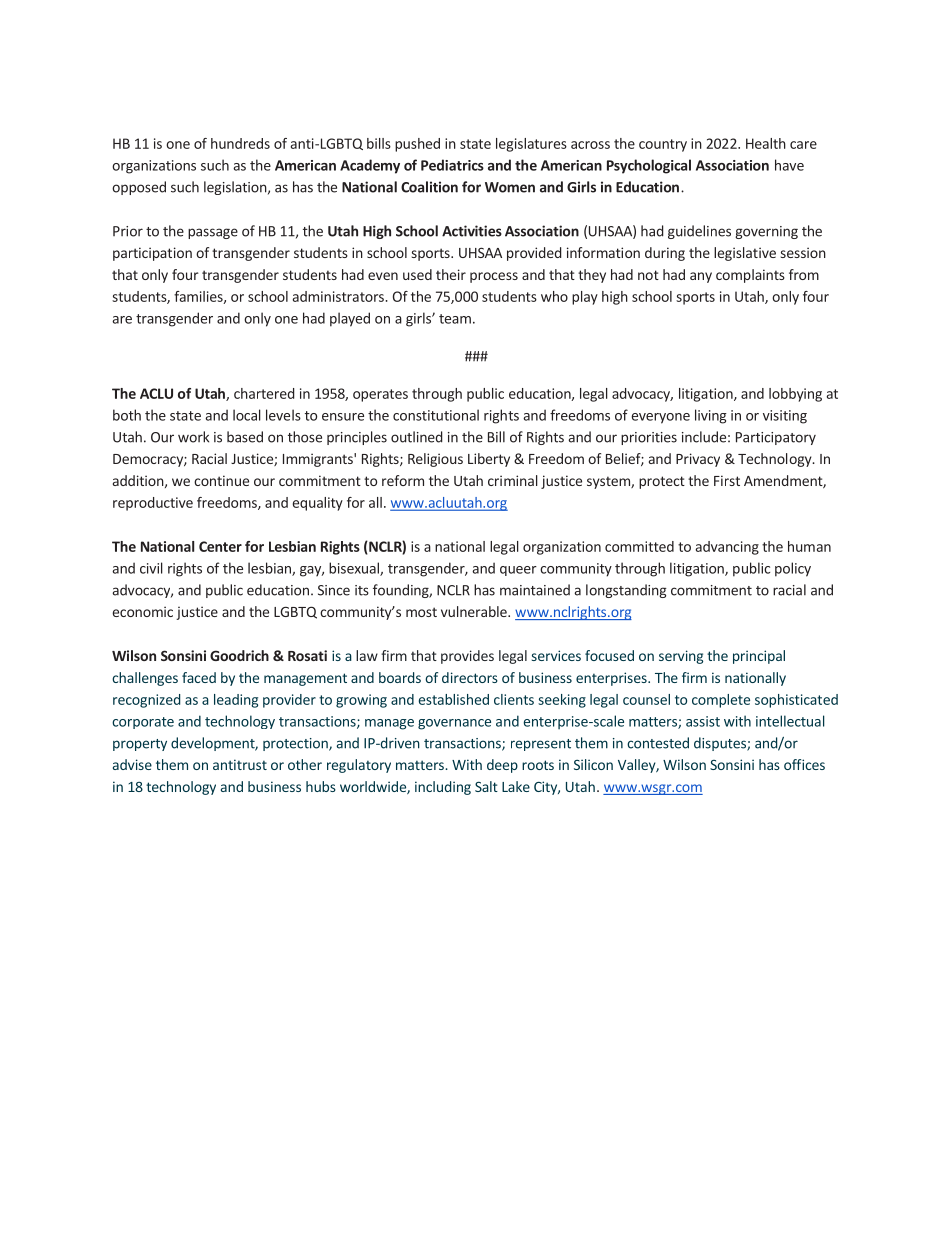  Describe the element at coordinates (132, 764) in the image. I see `advise` at that location.
